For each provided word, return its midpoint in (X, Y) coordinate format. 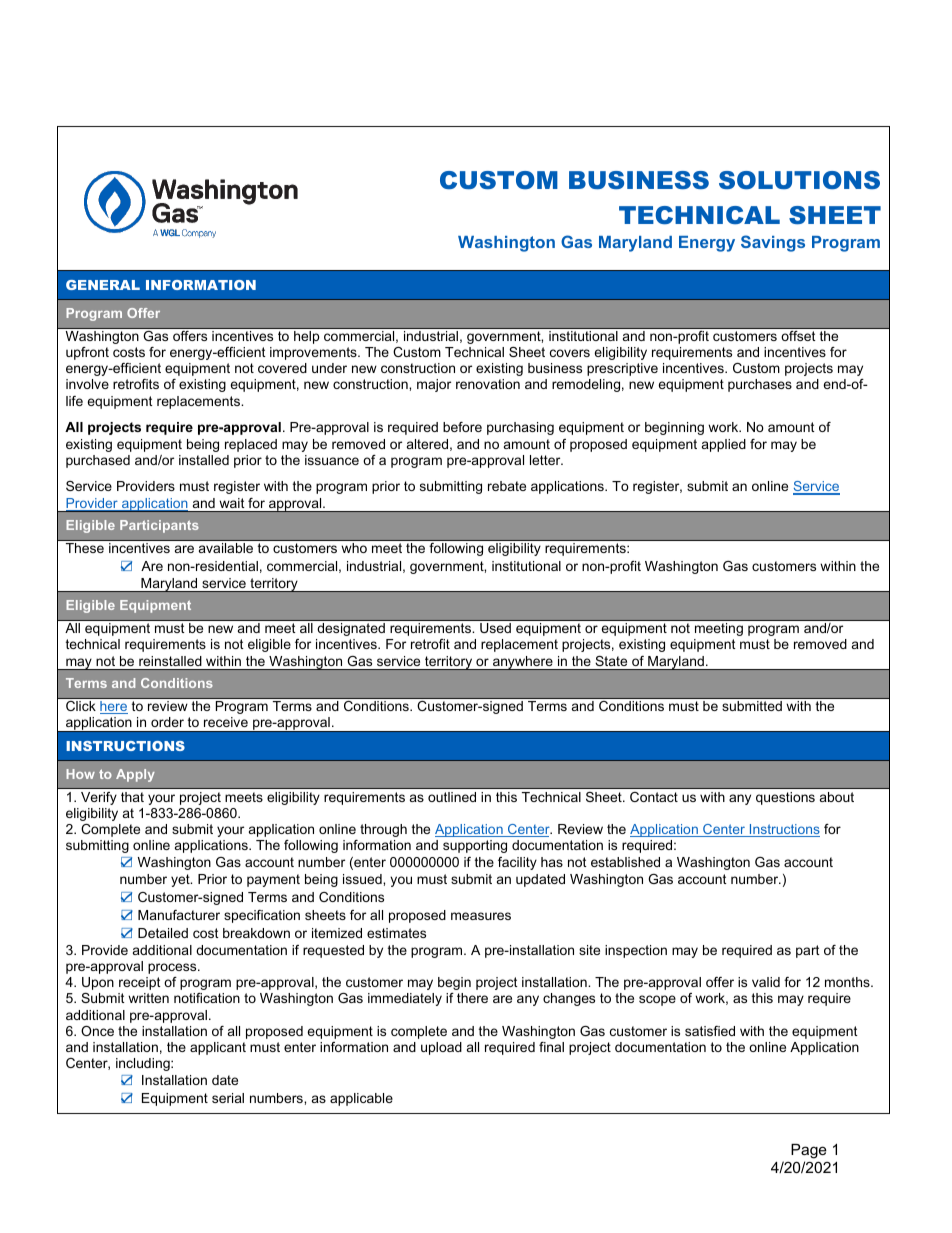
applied (724, 445)
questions (785, 798)
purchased (98, 461)
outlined (452, 797)
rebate (507, 486)
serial (228, 1098)
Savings (773, 243)
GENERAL (103, 285)
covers (570, 353)
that (132, 797)
